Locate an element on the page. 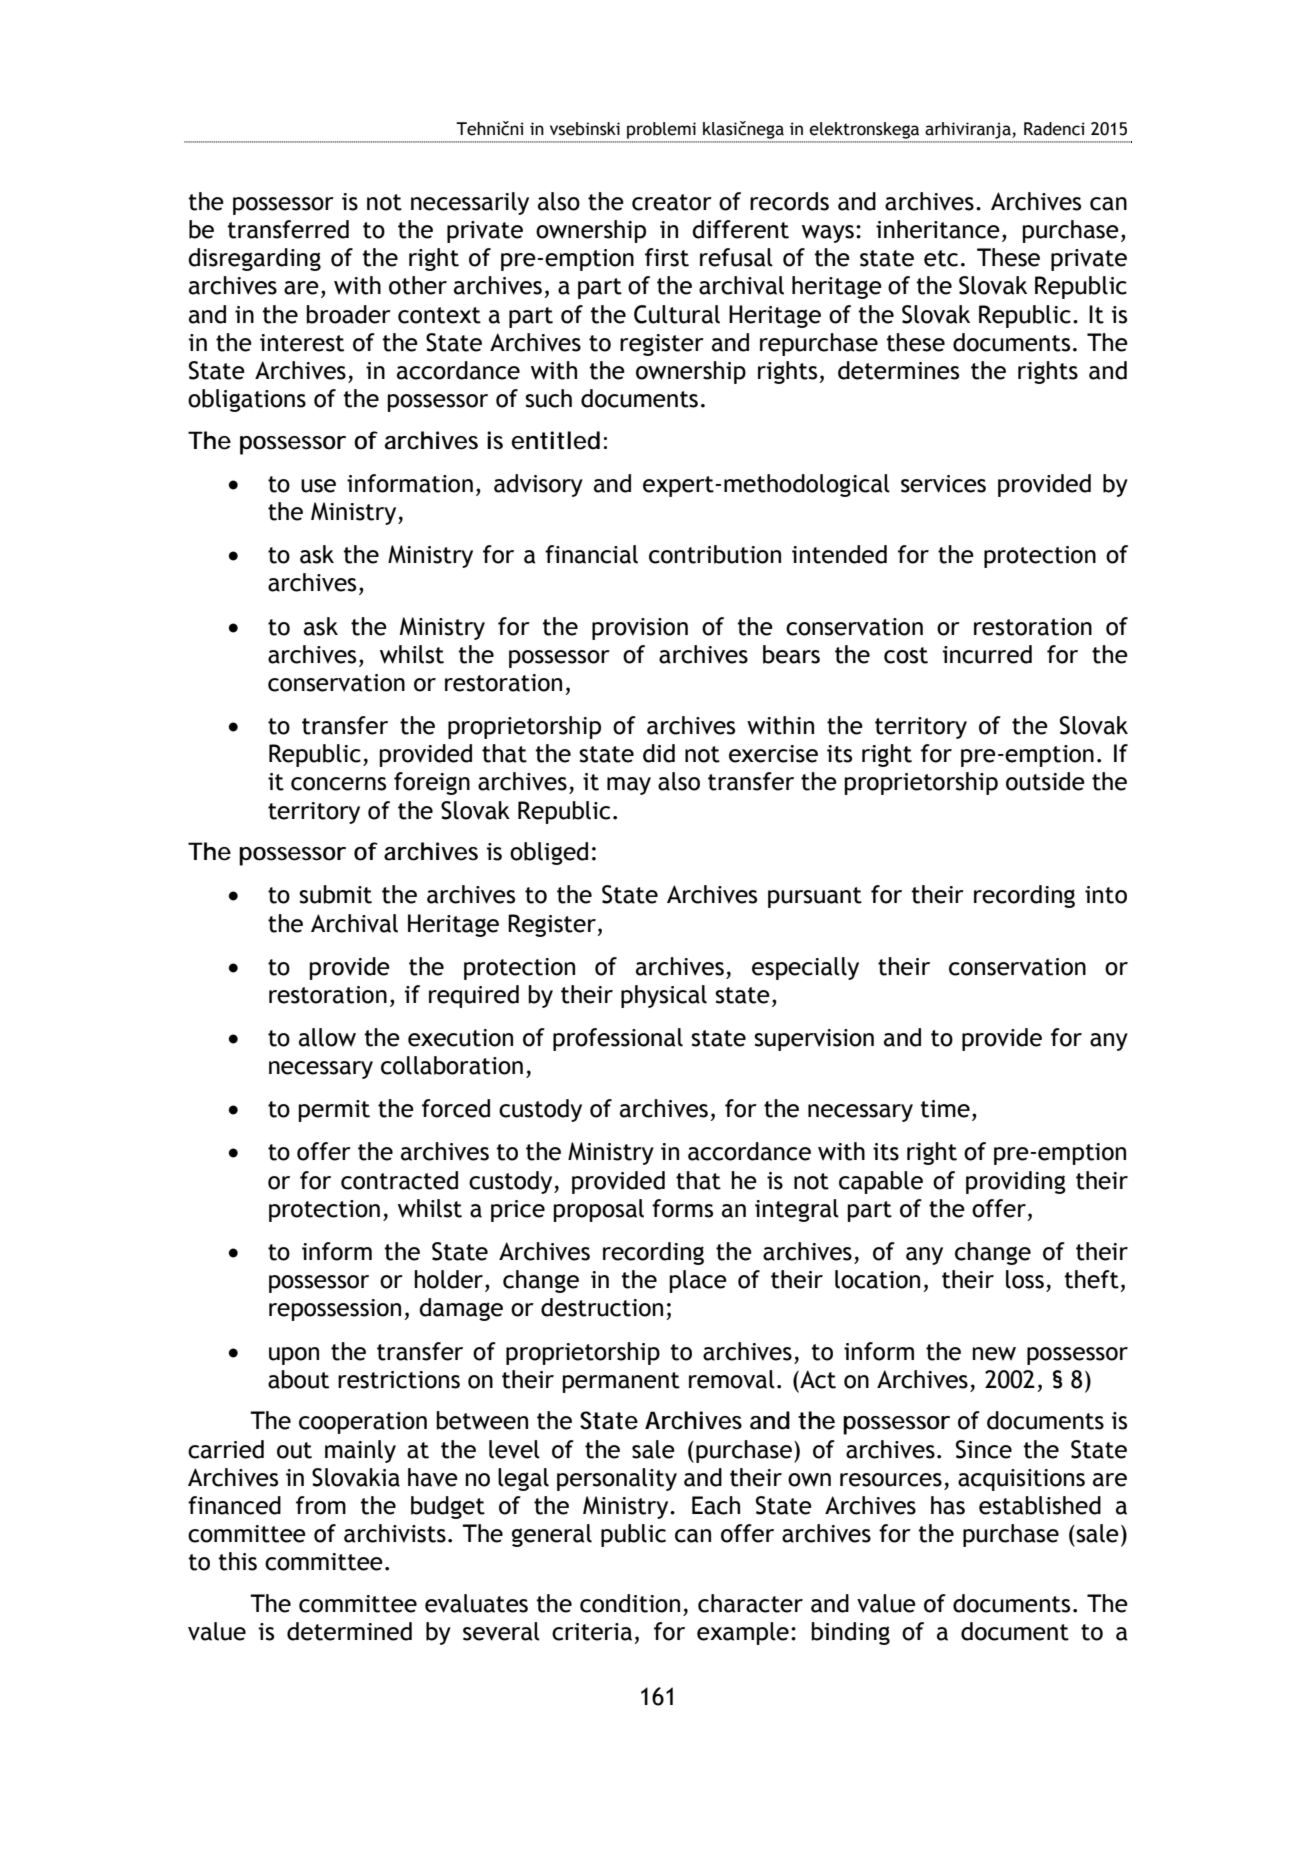 The image size is (1316, 1861). determined is located at coordinates (349, 1631).
